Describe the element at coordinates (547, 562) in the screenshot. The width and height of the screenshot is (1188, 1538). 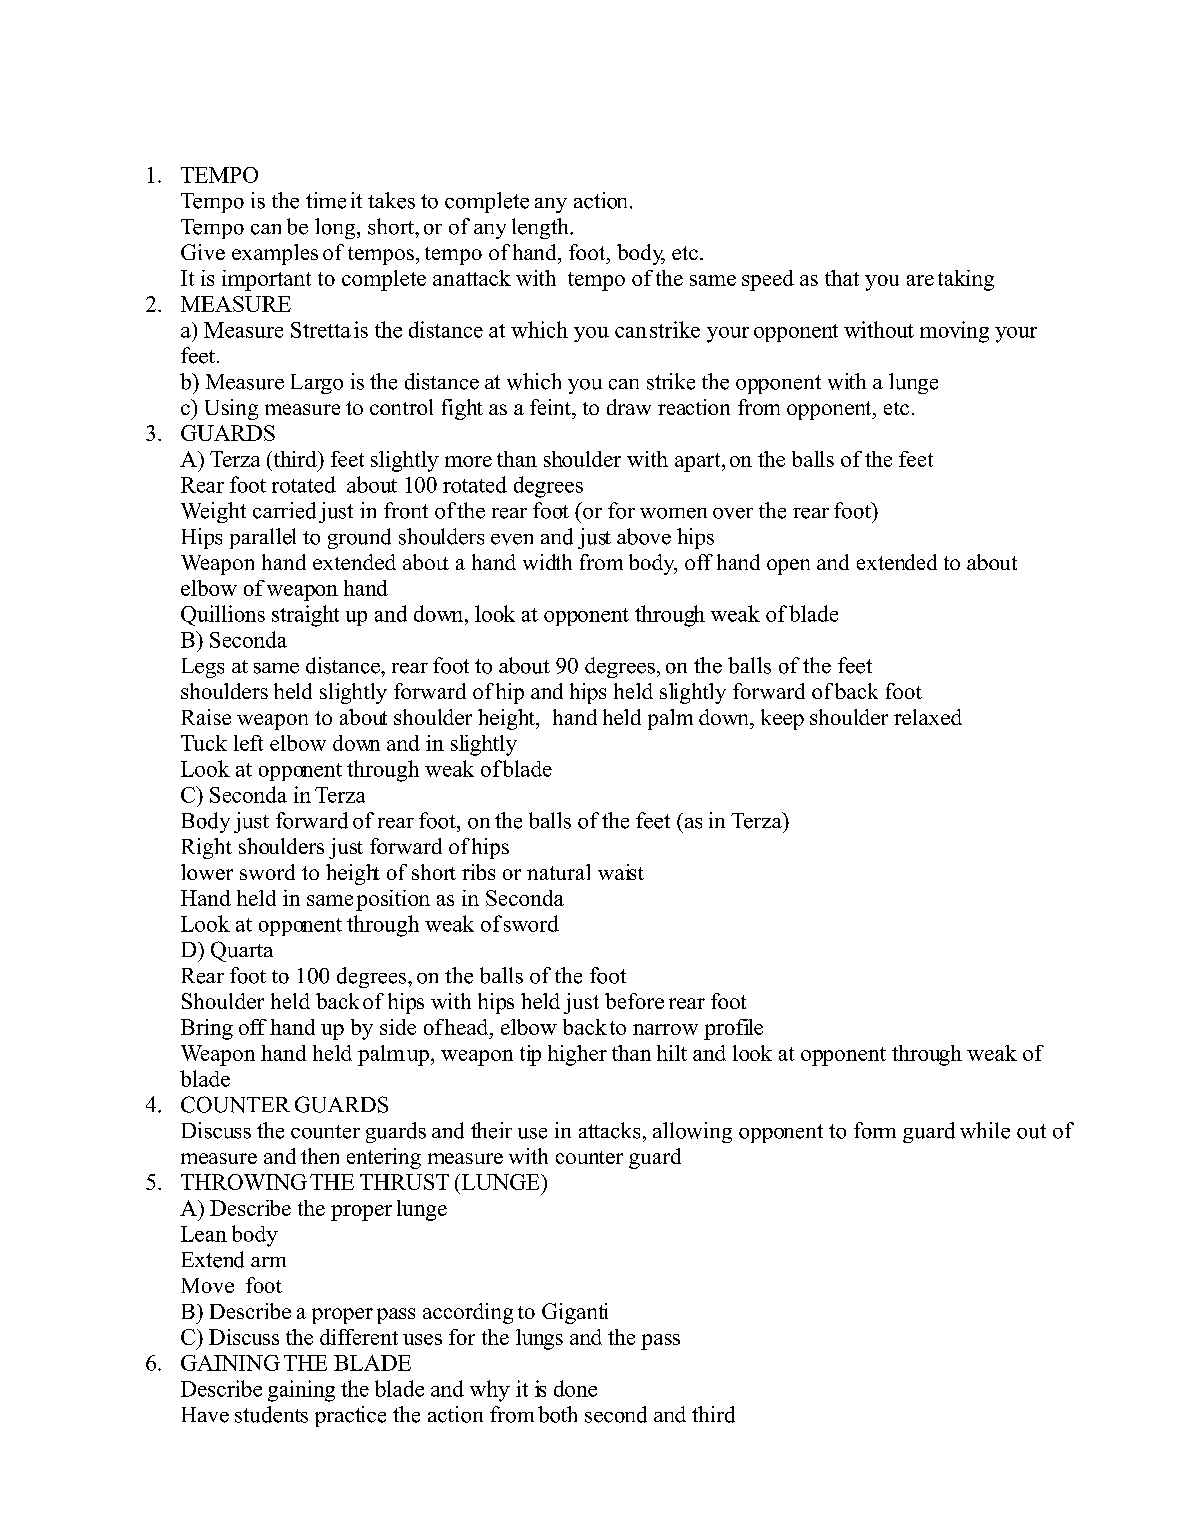
I see `width` at that location.
